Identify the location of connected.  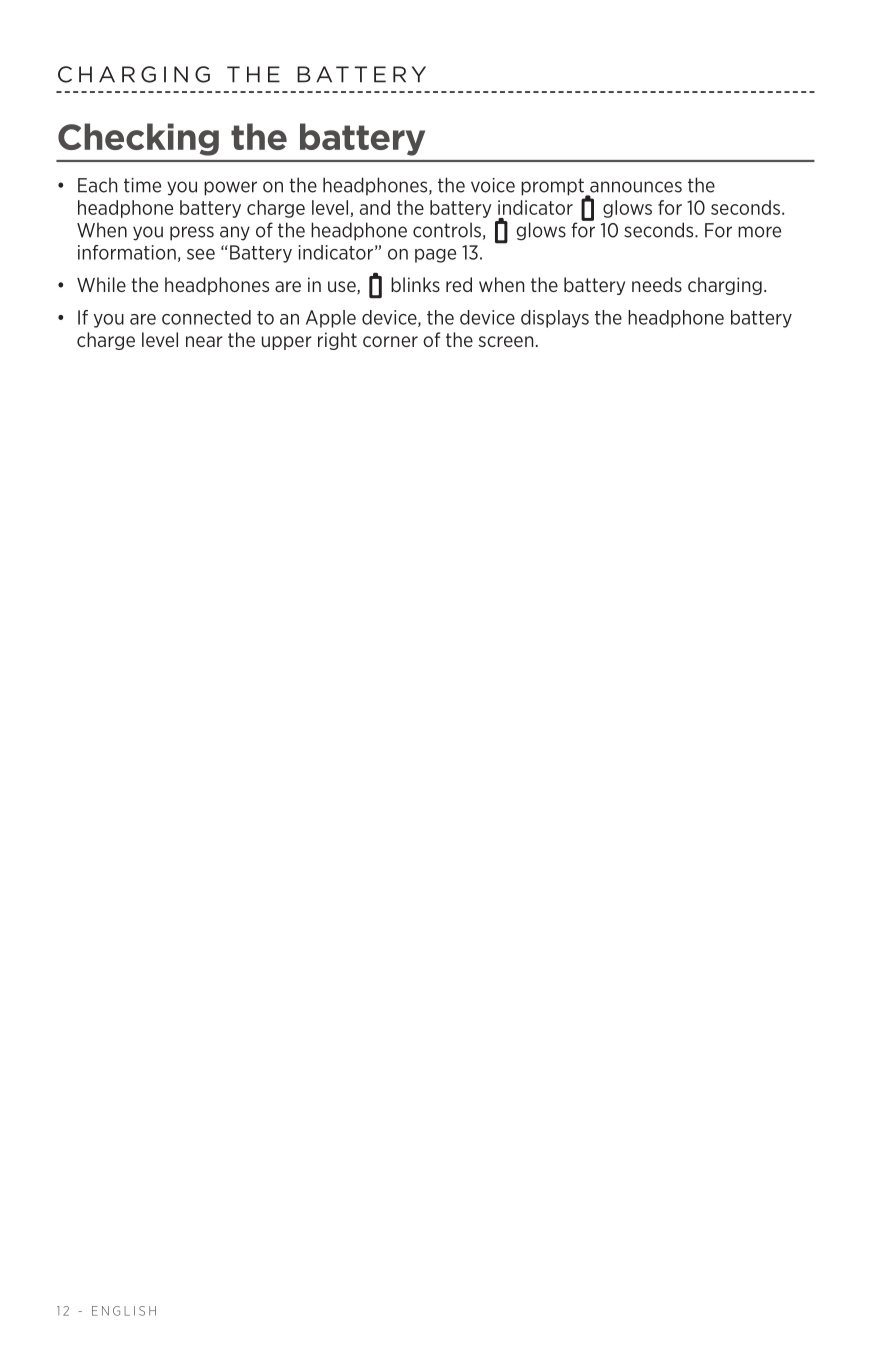
(206, 317).
